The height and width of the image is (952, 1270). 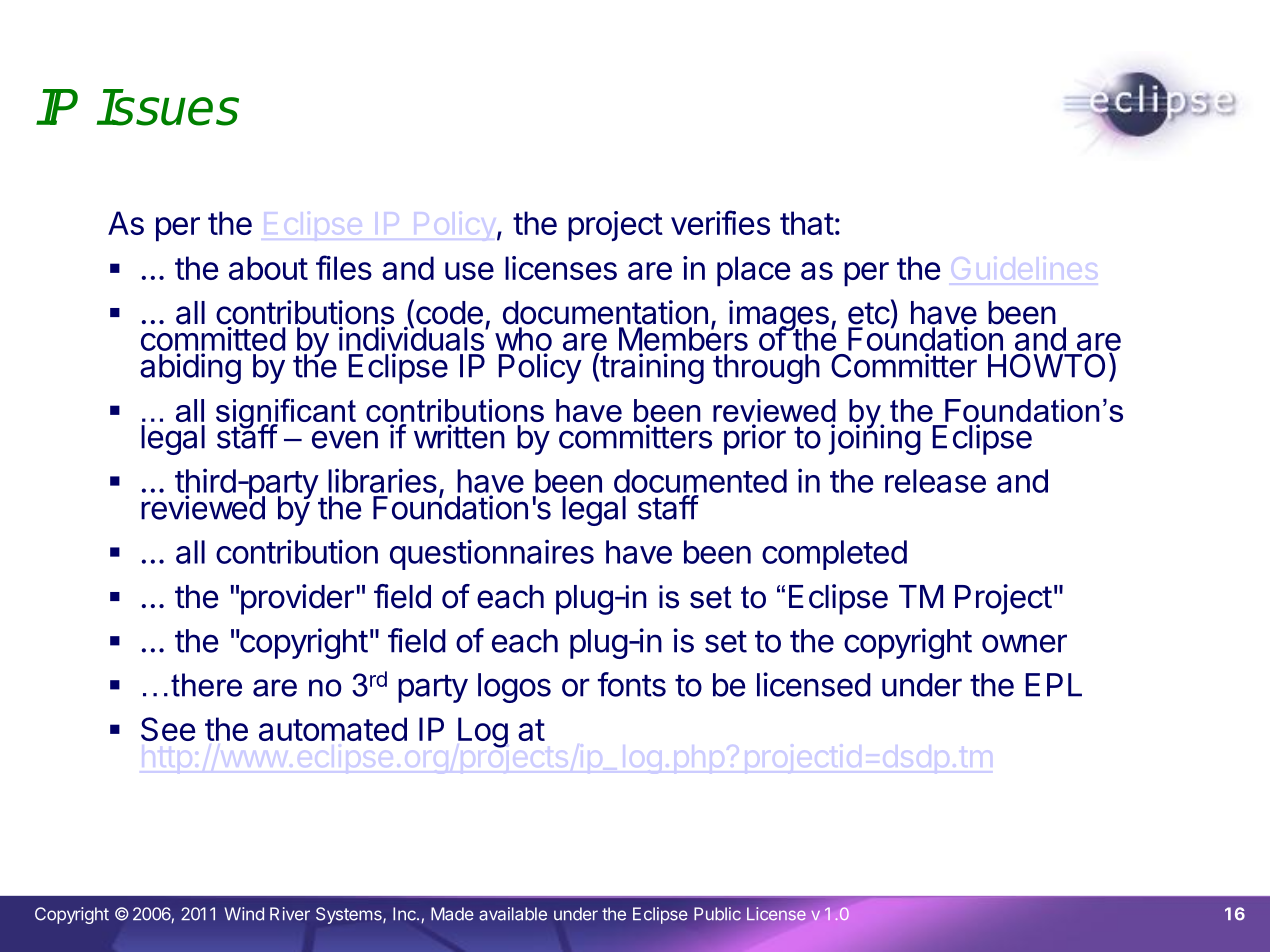 I want to click on available, so click(x=513, y=914).
